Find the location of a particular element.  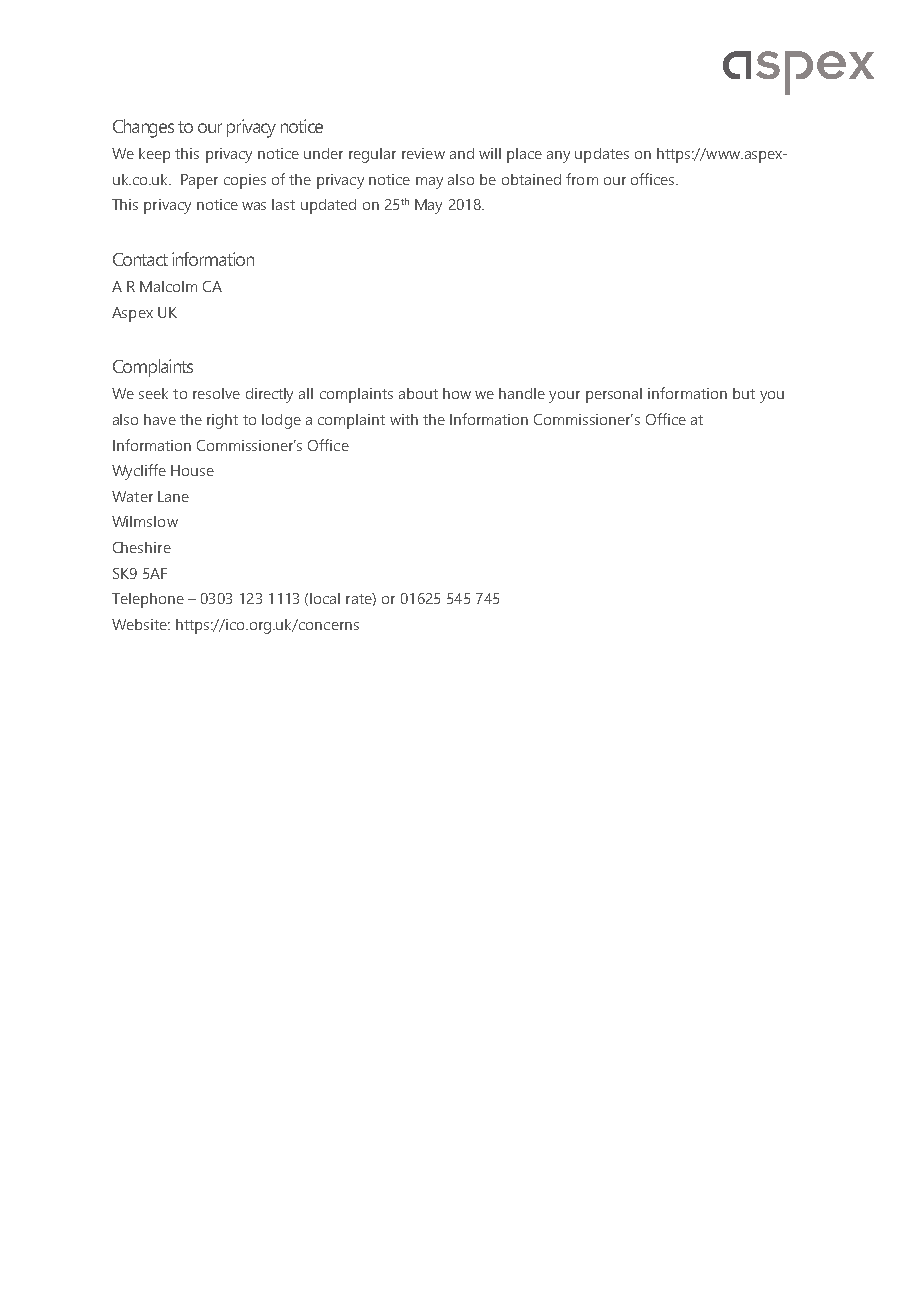

review is located at coordinates (423, 153).
